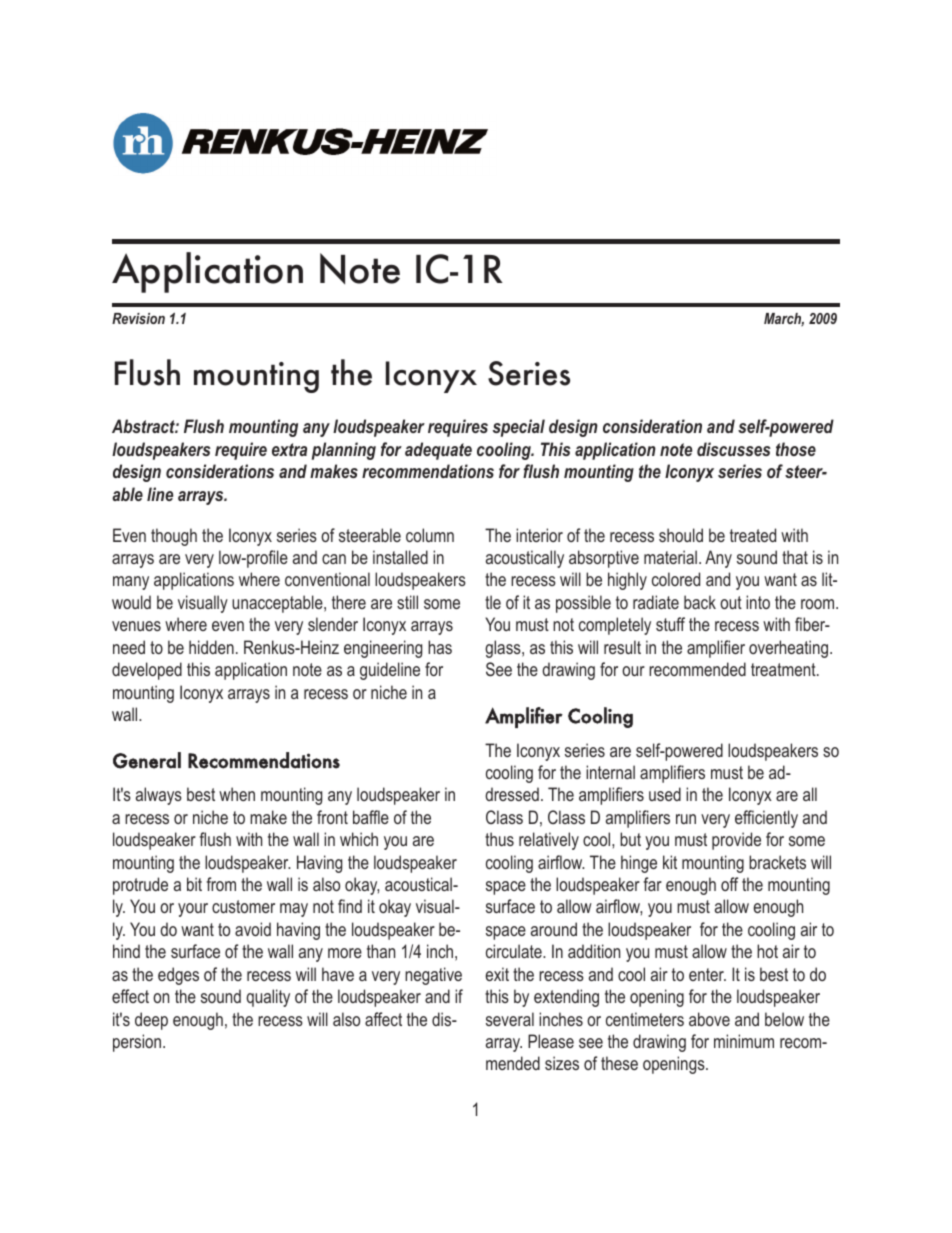 The image size is (952, 1233). Describe the element at coordinates (519, 428) in the screenshot. I see `special` at that location.
